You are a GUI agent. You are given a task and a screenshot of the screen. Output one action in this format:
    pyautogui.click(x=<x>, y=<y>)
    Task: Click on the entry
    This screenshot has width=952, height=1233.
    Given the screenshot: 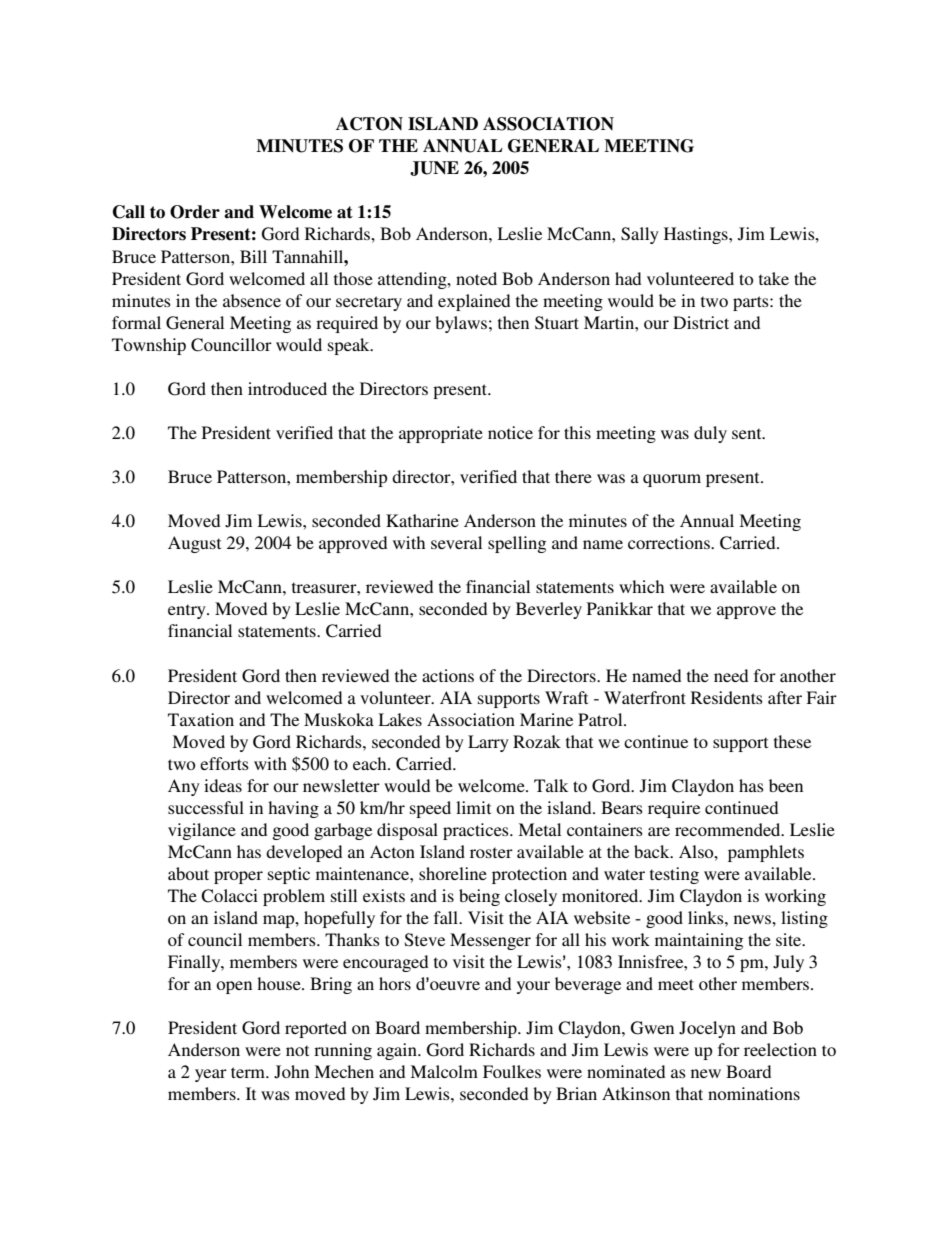 What is the action you would take?
    pyautogui.click(x=188, y=611)
